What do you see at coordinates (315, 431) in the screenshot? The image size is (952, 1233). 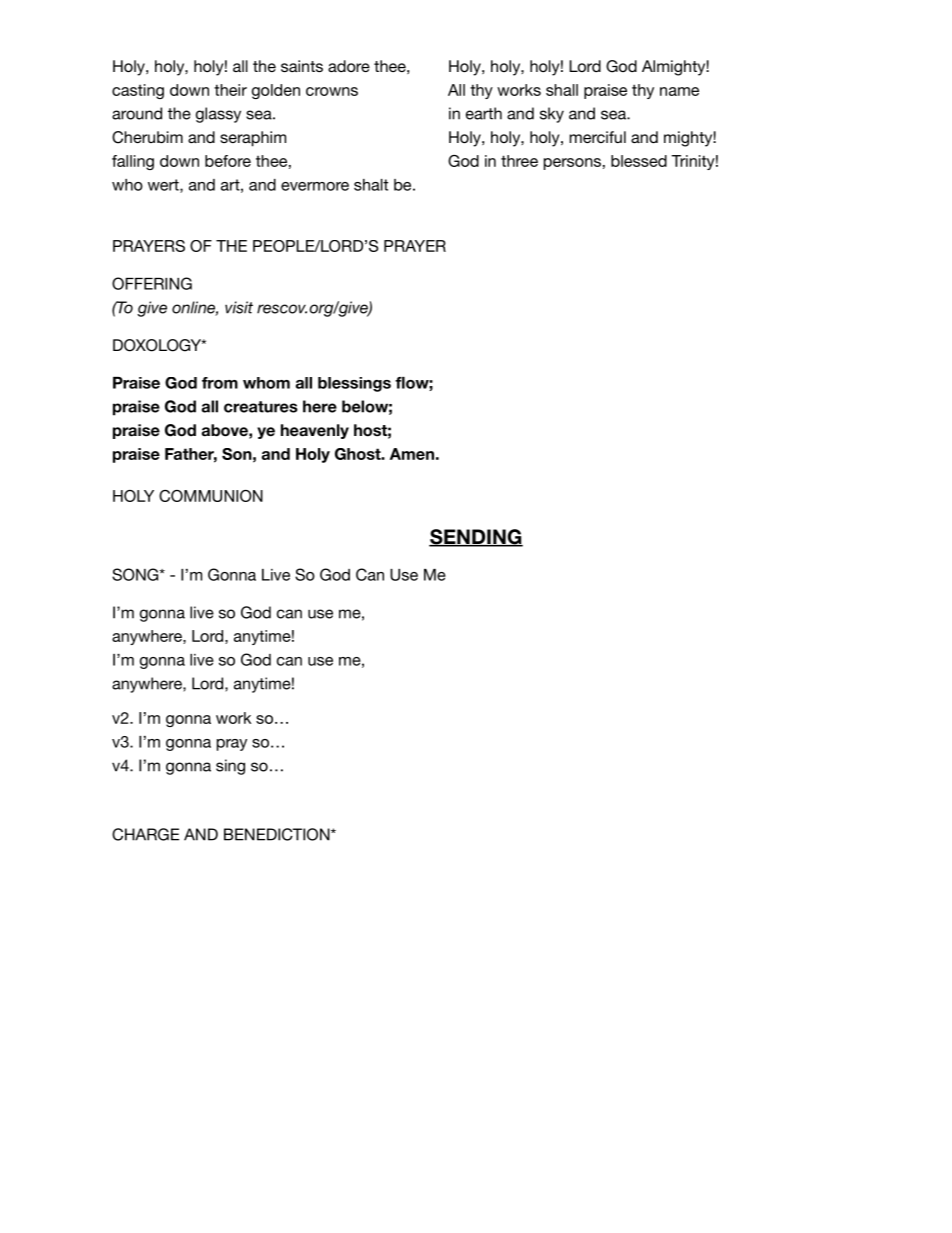 I see `heavenly` at bounding box center [315, 431].
